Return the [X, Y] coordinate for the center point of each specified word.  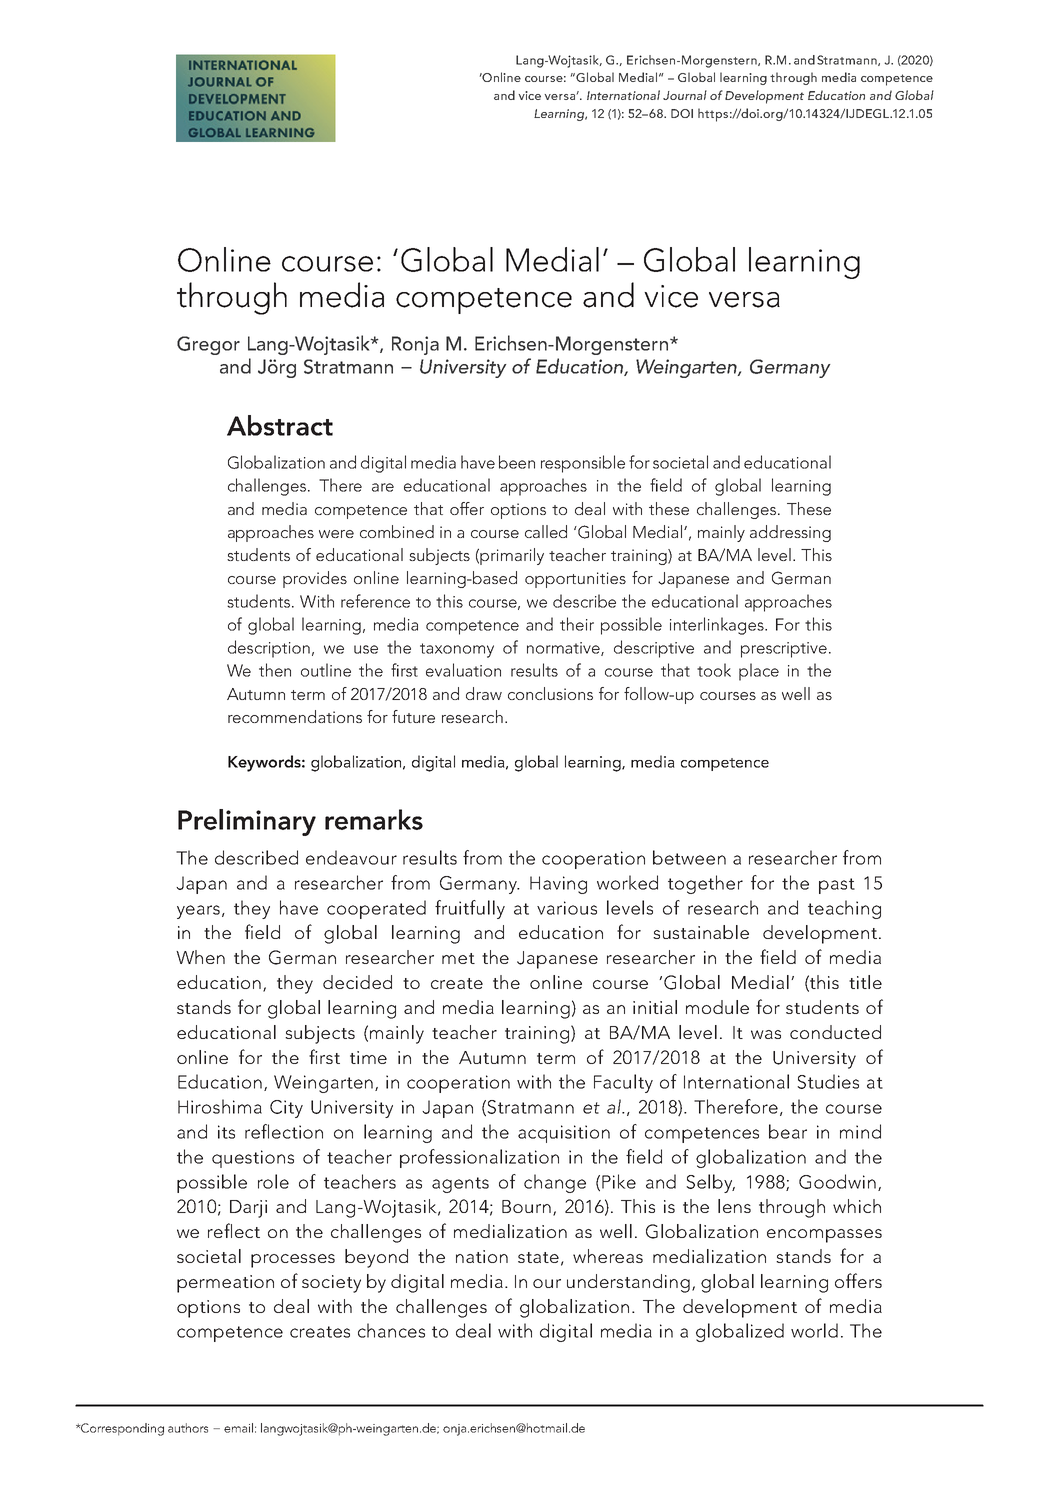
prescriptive [784, 650]
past [837, 886]
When [200, 957]
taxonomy [457, 650]
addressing [790, 533]
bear [788, 1131]
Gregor [208, 345]
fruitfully [470, 909]
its [226, 1132]
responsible [583, 464]
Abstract [280, 425]
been [517, 462]
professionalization [479, 1158]
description [269, 649]
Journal [685, 95]
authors [188, 1428]
